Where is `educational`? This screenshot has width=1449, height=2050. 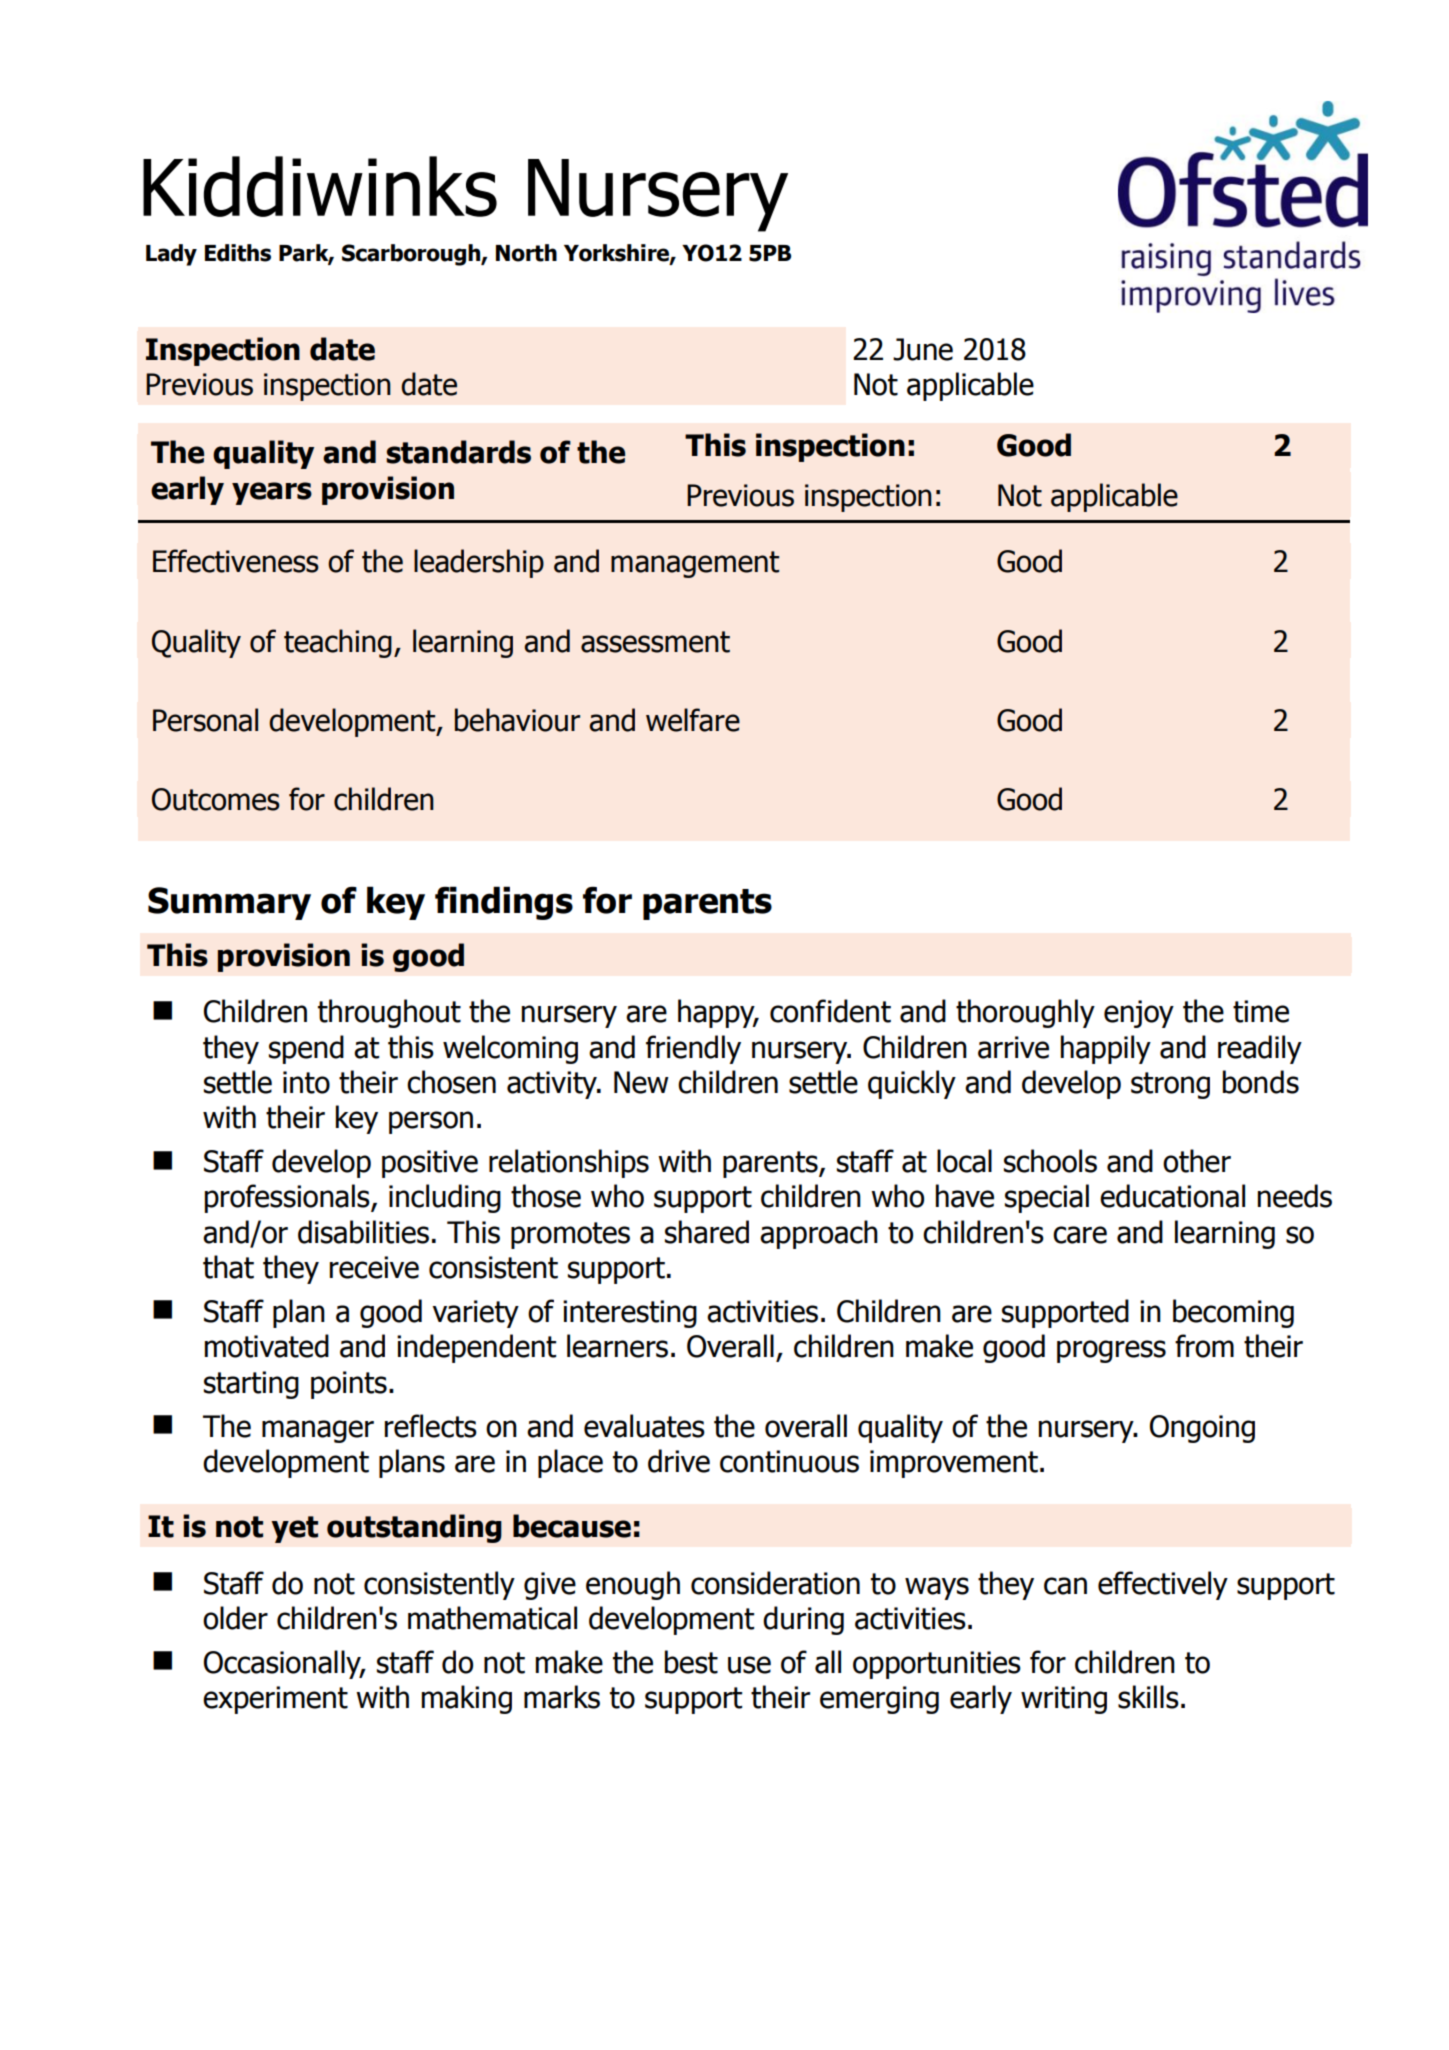 educational is located at coordinates (1172, 1196).
